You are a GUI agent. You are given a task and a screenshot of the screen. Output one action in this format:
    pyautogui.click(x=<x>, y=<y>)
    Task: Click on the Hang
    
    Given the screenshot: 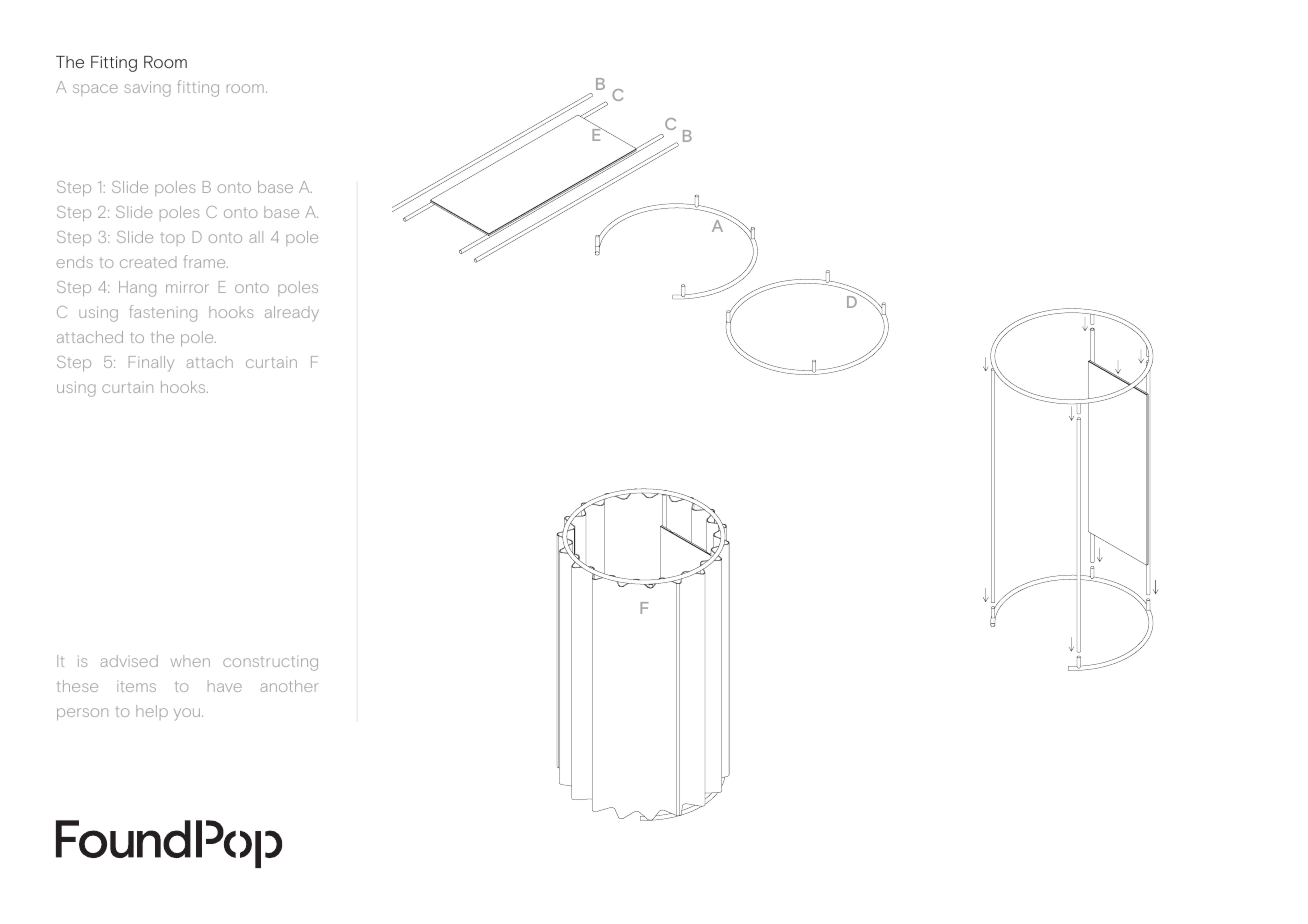 What is the action you would take?
    pyautogui.click(x=137, y=289)
